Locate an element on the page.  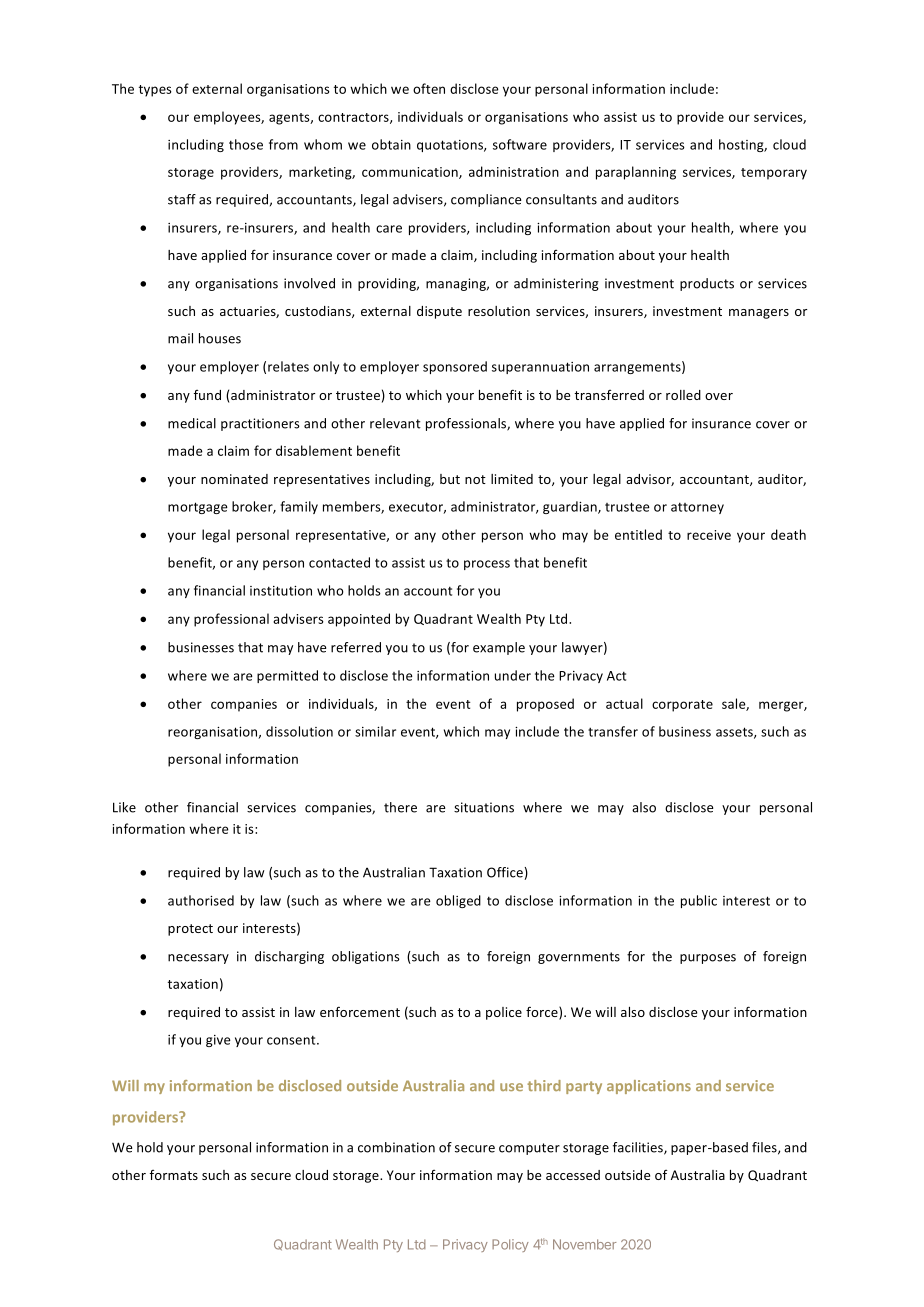
those is located at coordinates (246, 144).
